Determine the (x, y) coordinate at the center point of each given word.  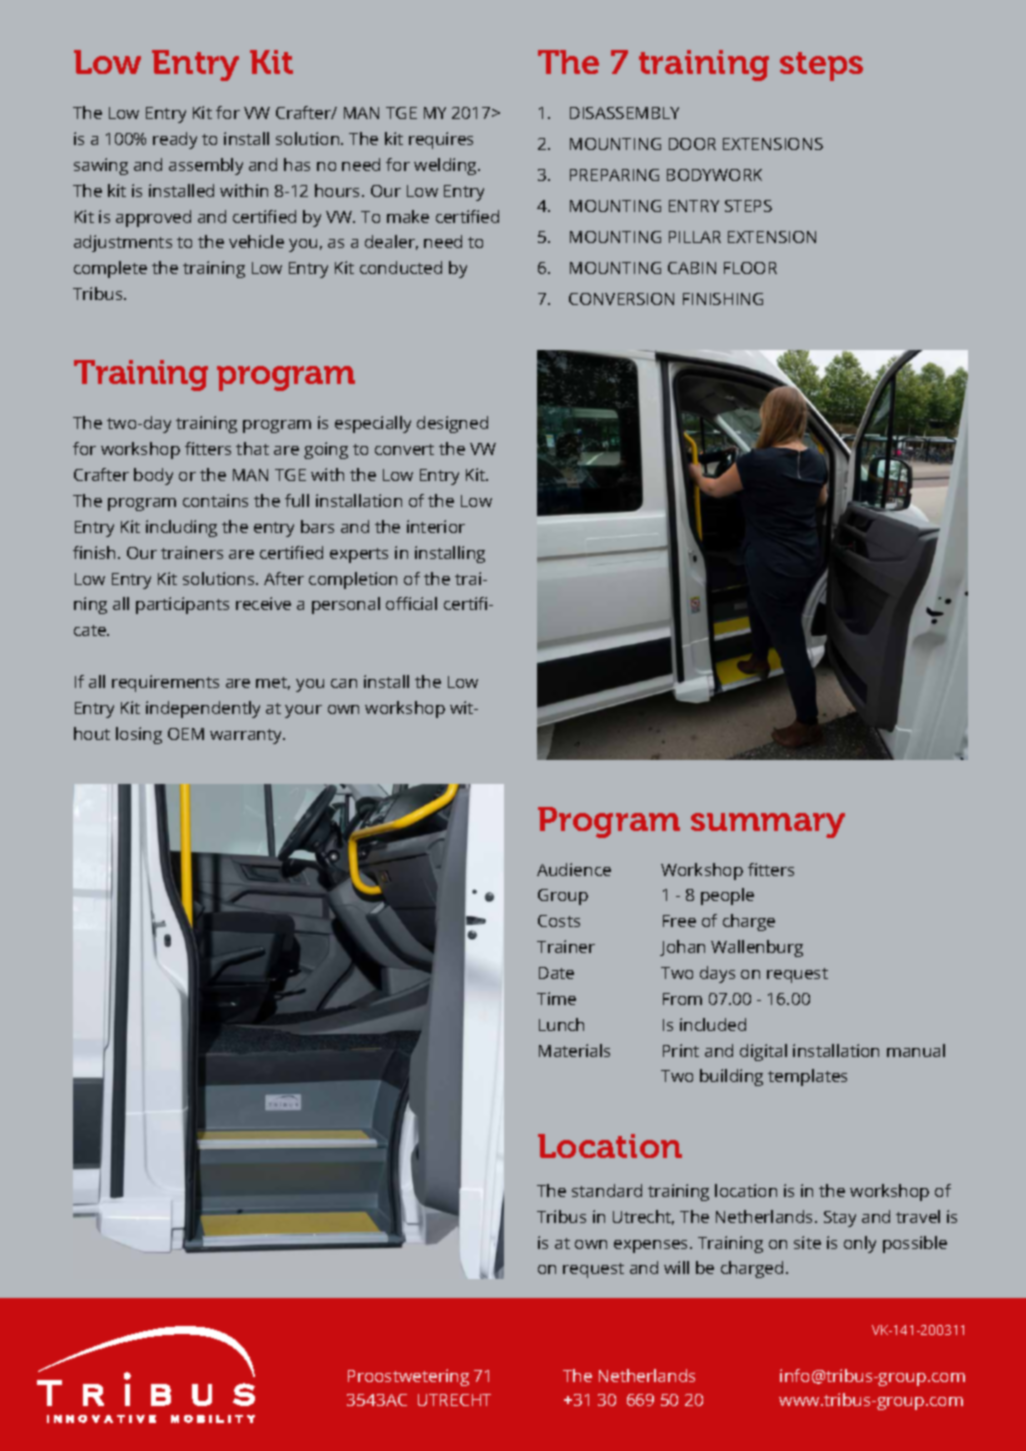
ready (175, 140)
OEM (186, 734)
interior (436, 526)
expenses (652, 1246)
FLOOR (750, 268)
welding (446, 166)
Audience (574, 869)
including (181, 528)
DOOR (692, 144)
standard (607, 1190)
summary (768, 825)
